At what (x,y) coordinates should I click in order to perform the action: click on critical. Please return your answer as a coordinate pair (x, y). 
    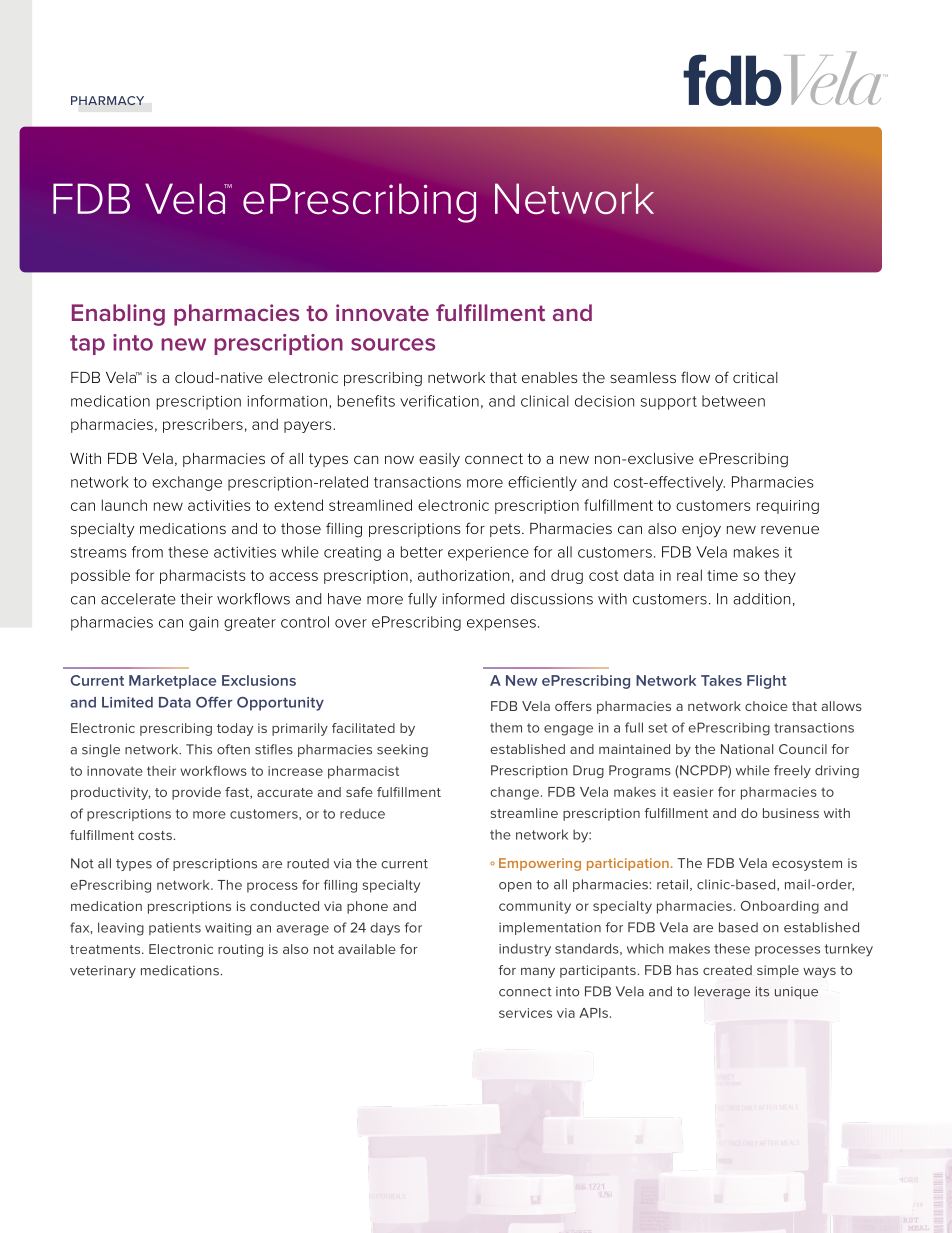
    Looking at the image, I should click on (755, 377).
